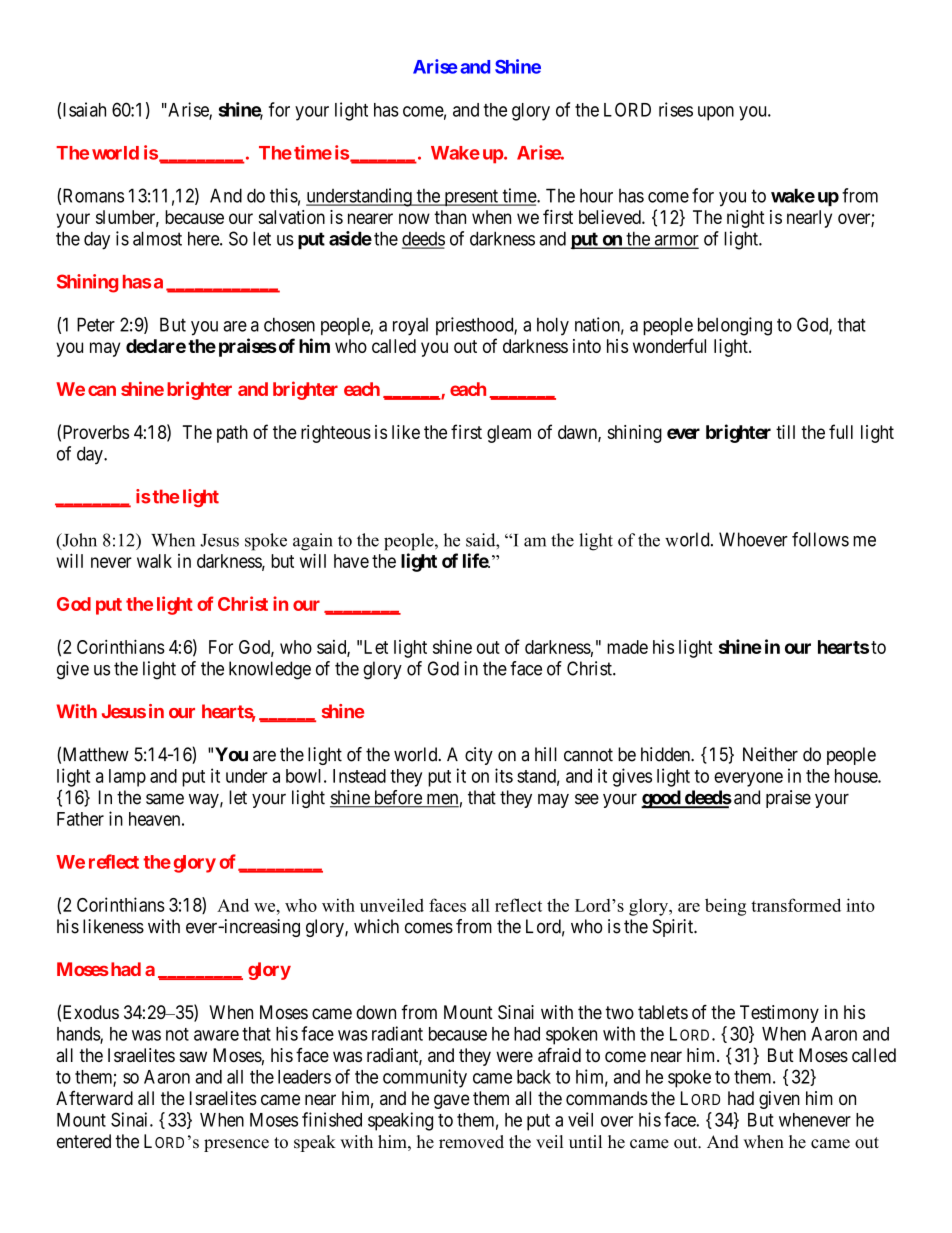 This screenshot has height=1233, width=952. What do you see at coordinates (232, 434) in the screenshot?
I see `path` at bounding box center [232, 434].
